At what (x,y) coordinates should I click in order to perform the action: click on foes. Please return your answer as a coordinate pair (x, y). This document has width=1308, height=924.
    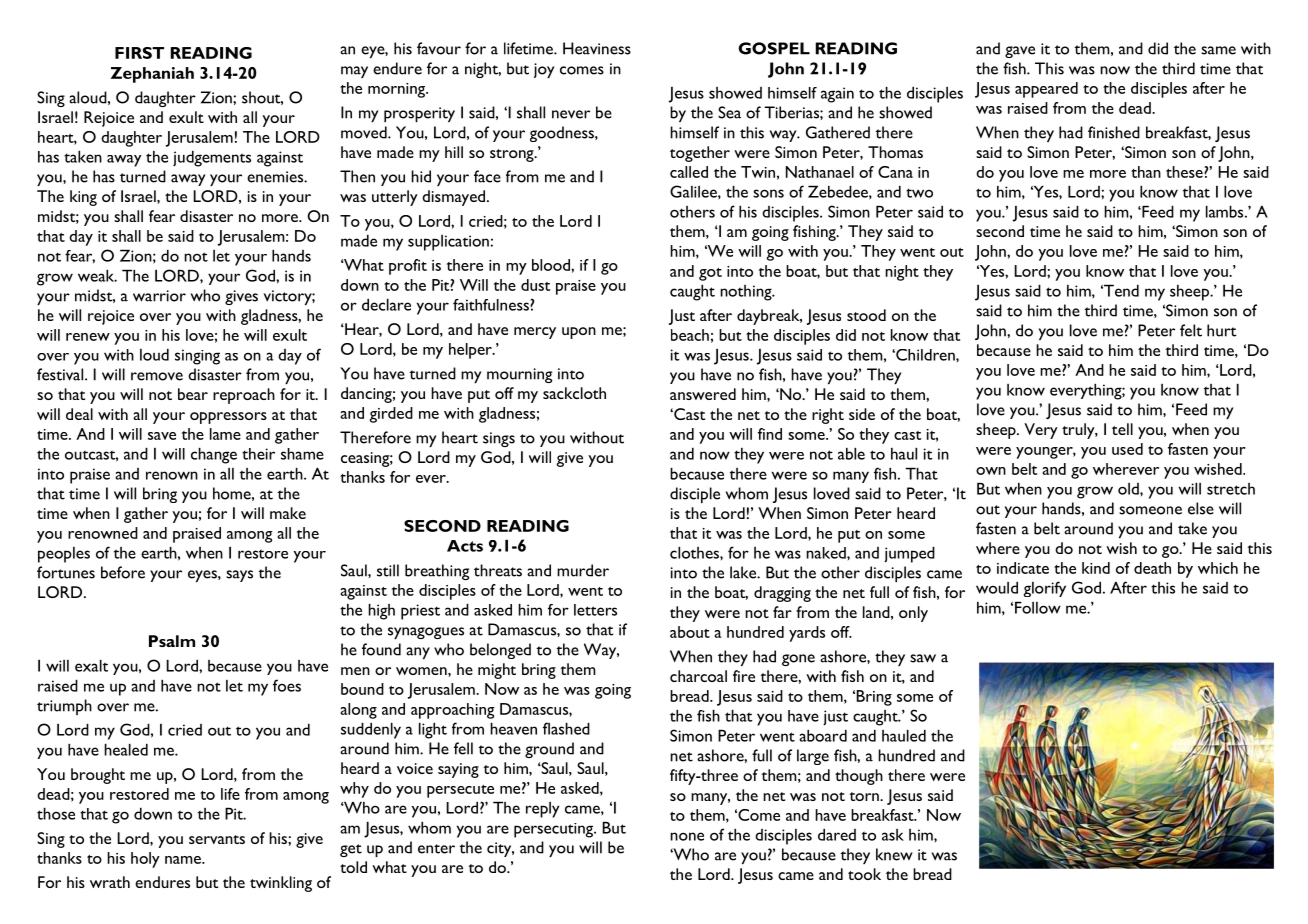
    Looking at the image, I should click on (287, 685).
